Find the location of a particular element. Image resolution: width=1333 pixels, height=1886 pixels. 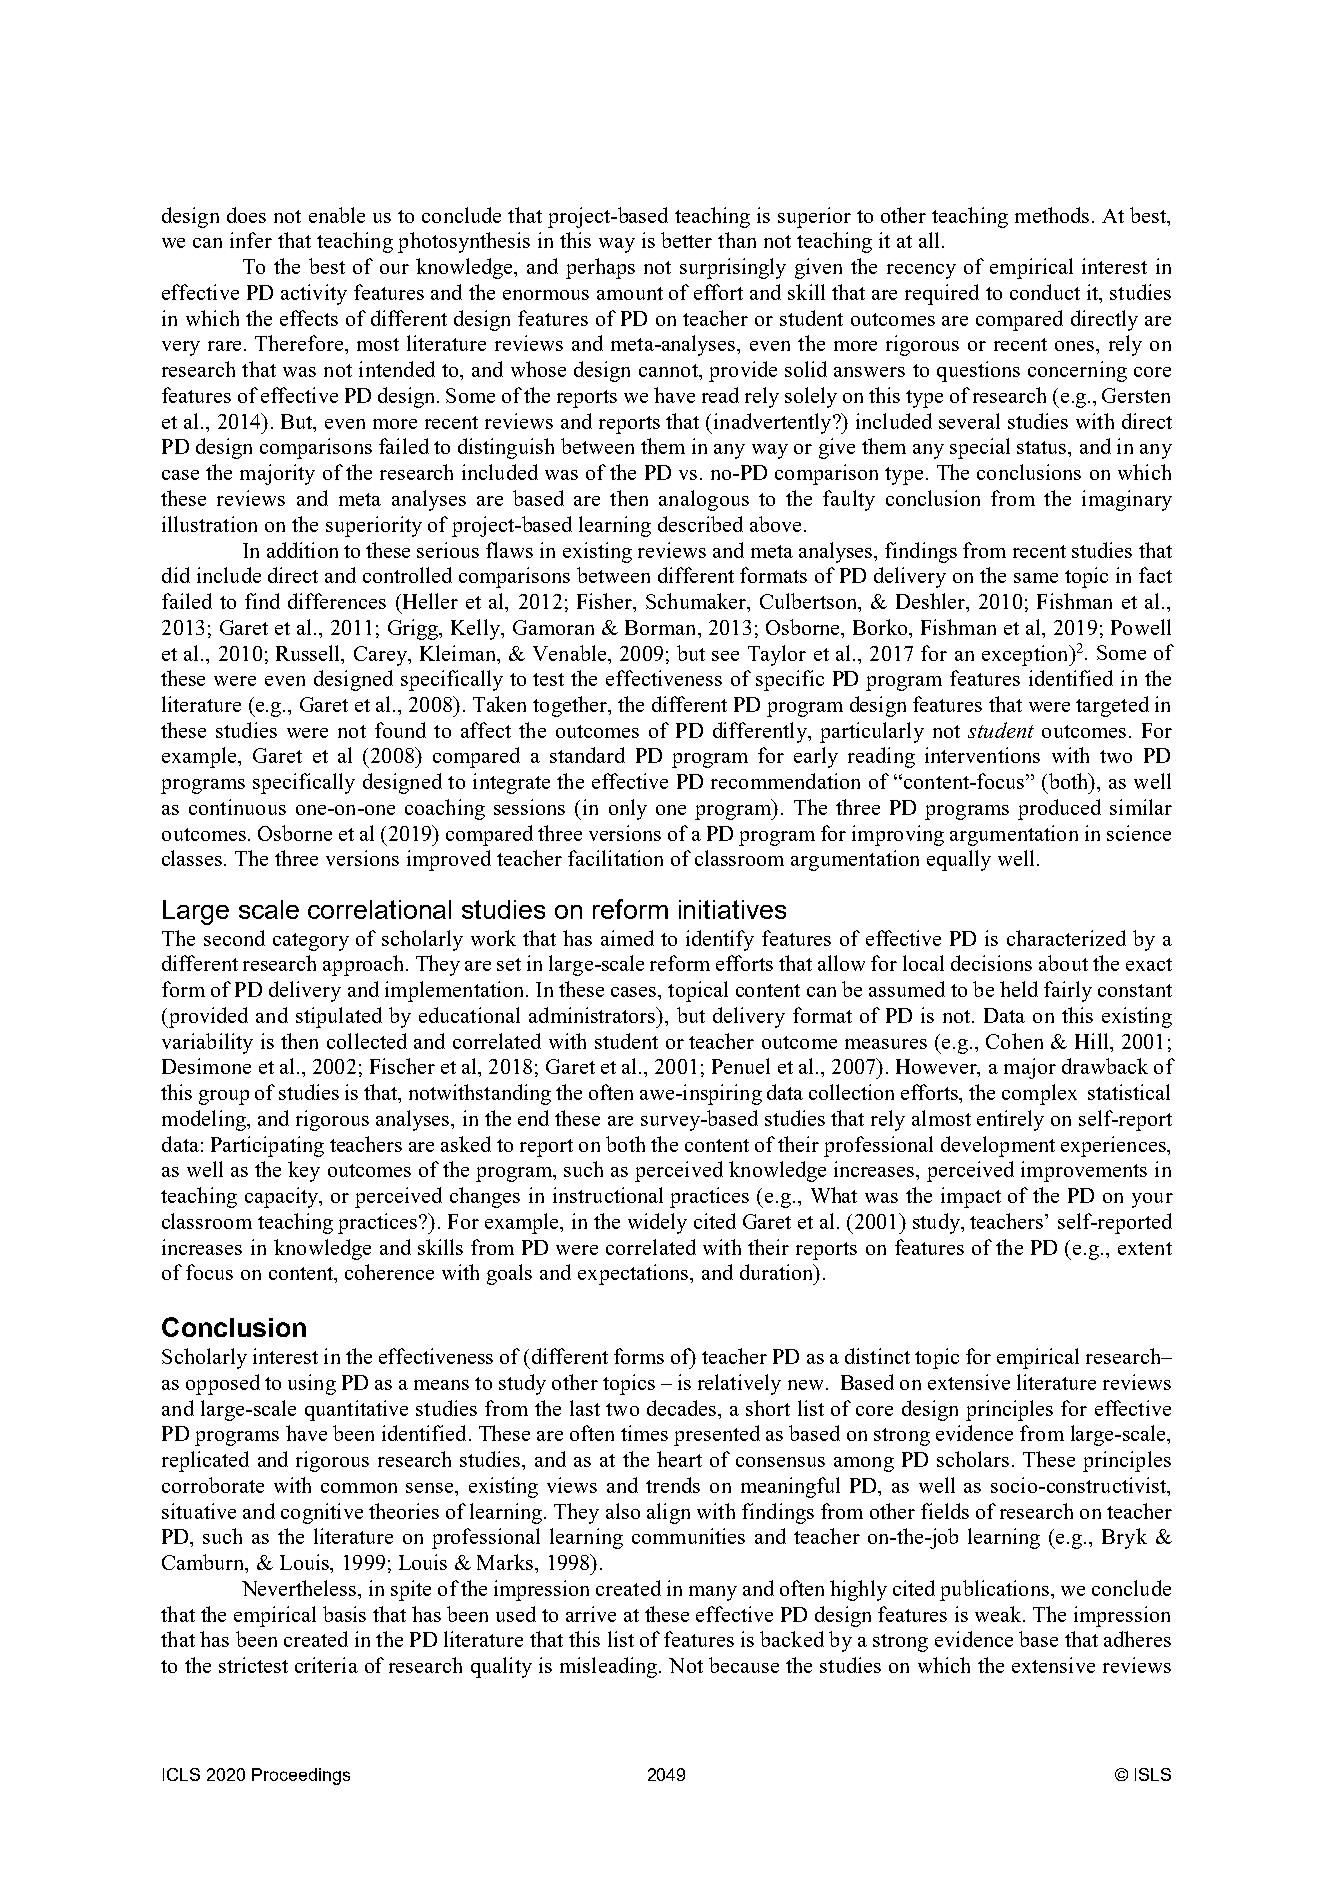

standard is located at coordinates (587, 755).
